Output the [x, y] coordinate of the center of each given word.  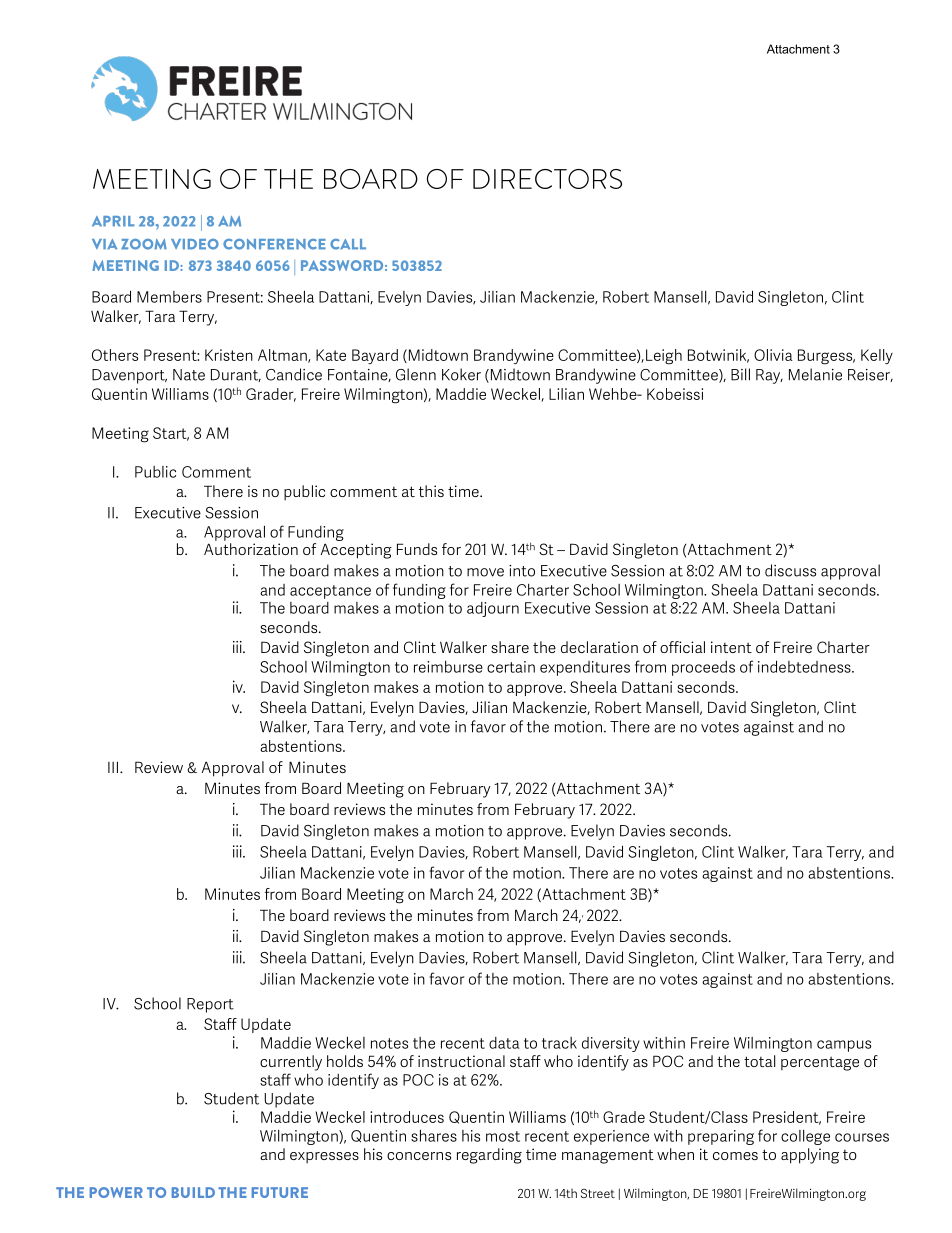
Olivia [773, 355]
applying [810, 1156]
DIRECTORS [547, 179]
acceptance [330, 592]
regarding [489, 1156]
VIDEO [195, 244]
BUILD [193, 1192]
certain [511, 667]
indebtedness [805, 666]
